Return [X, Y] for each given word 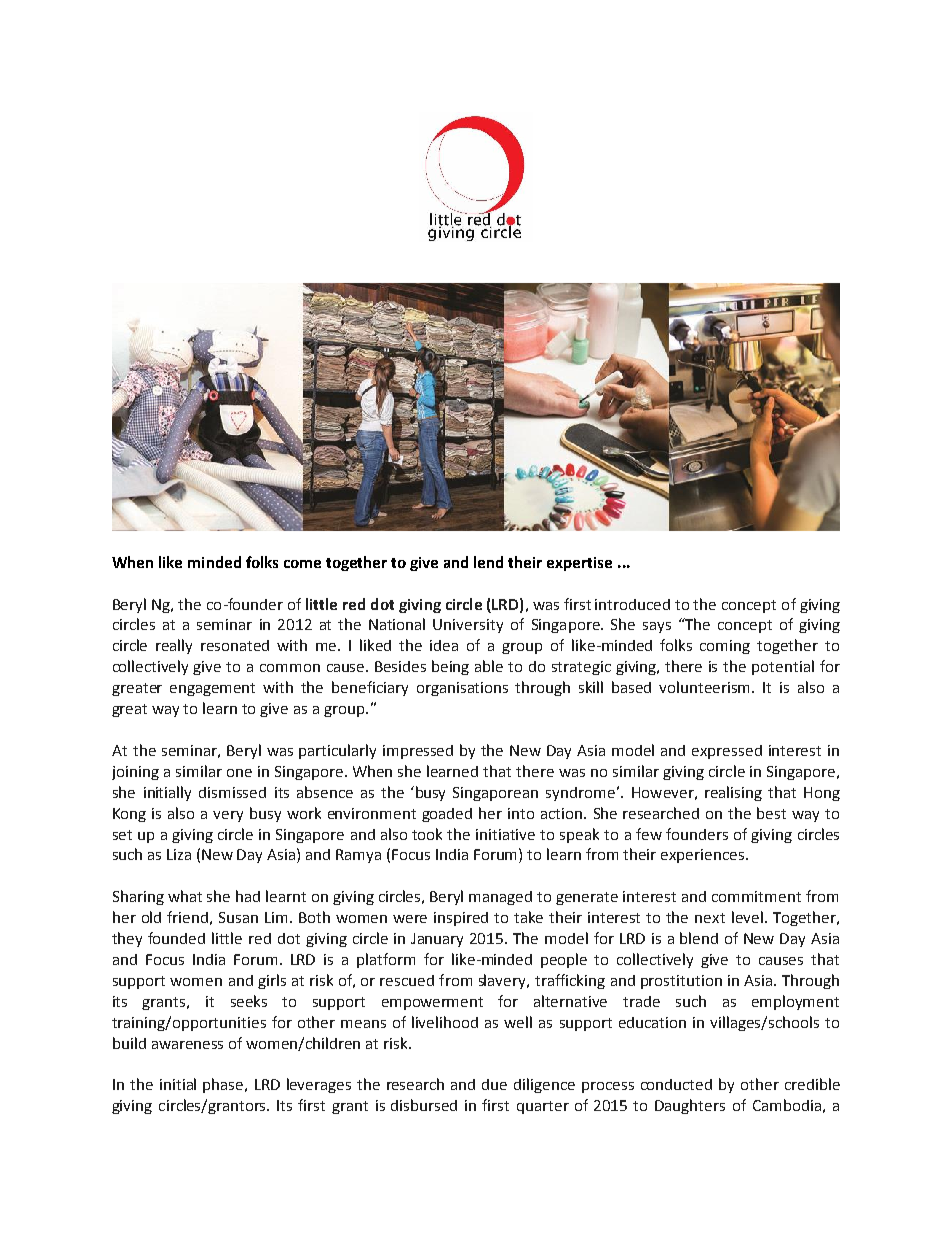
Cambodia [787, 1105]
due [494, 1084]
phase [224, 1085]
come [302, 564]
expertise [579, 564]
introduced [632, 604]
